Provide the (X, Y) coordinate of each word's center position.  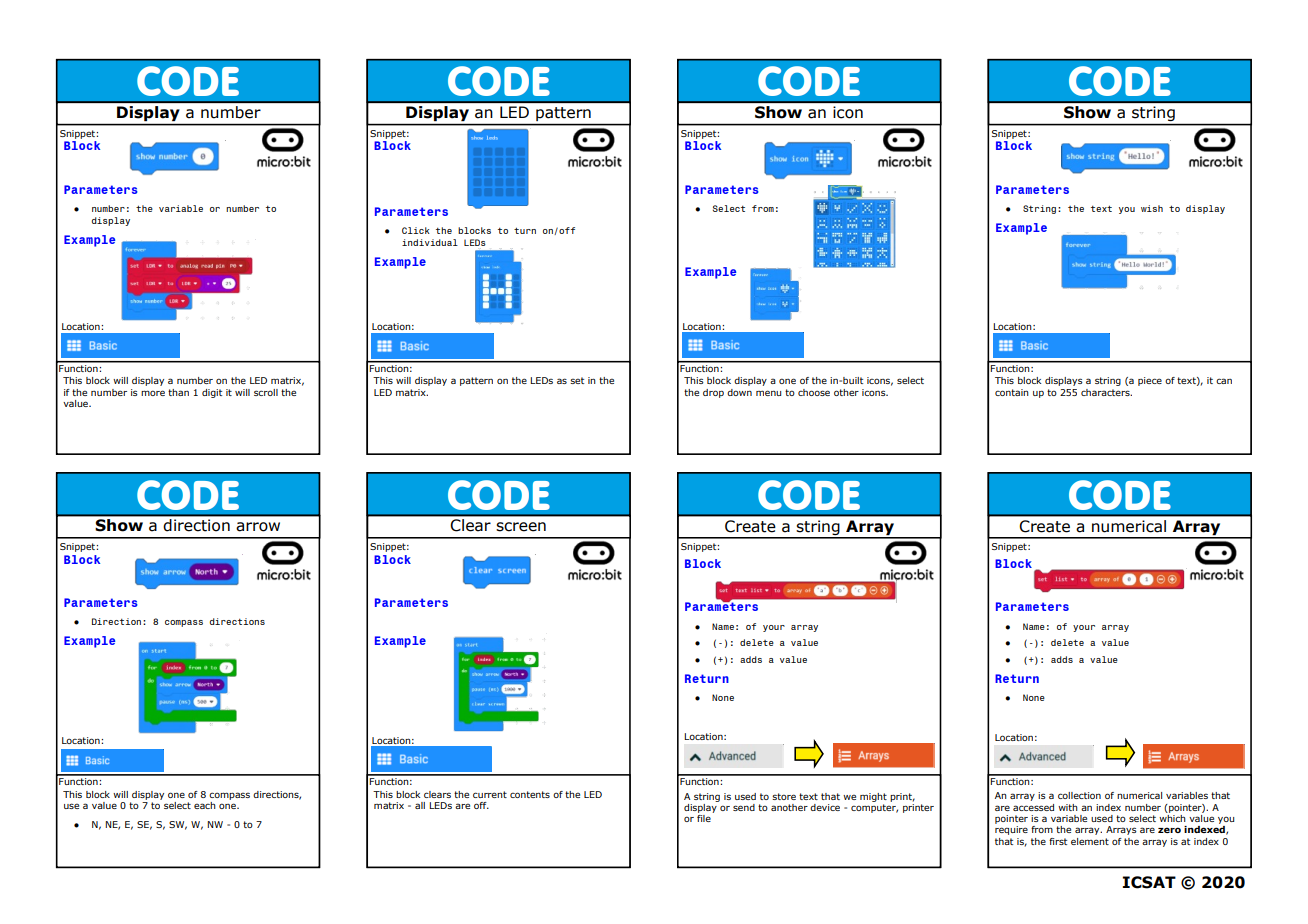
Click (416, 230)
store (784, 796)
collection (1079, 795)
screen (521, 527)
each (205, 805)
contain (1012, 392)
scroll (266, 392)
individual (430, 242)
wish (1152, 208)
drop (713, 393)
